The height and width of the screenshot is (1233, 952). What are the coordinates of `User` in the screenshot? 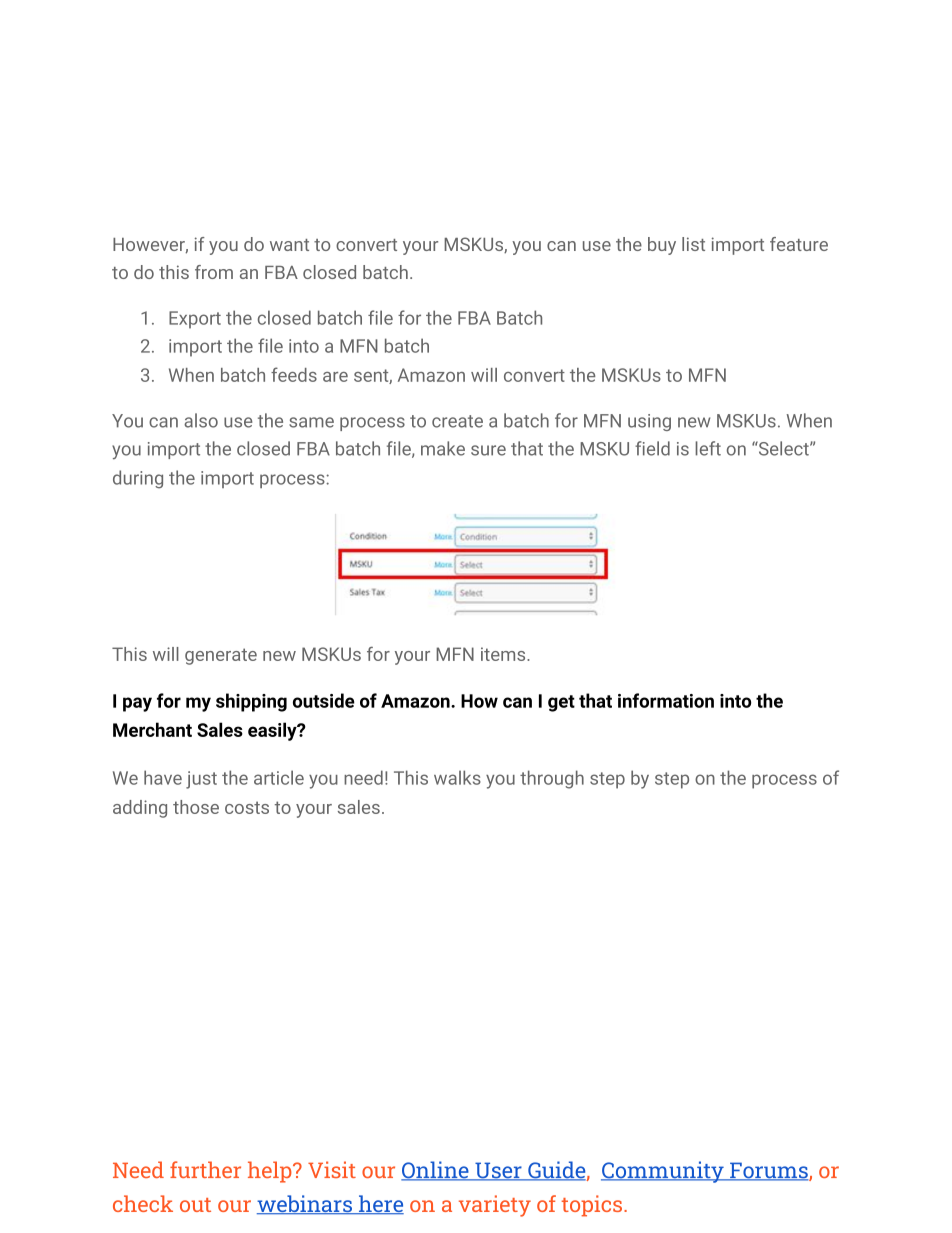 It's located at (498, 1171).
